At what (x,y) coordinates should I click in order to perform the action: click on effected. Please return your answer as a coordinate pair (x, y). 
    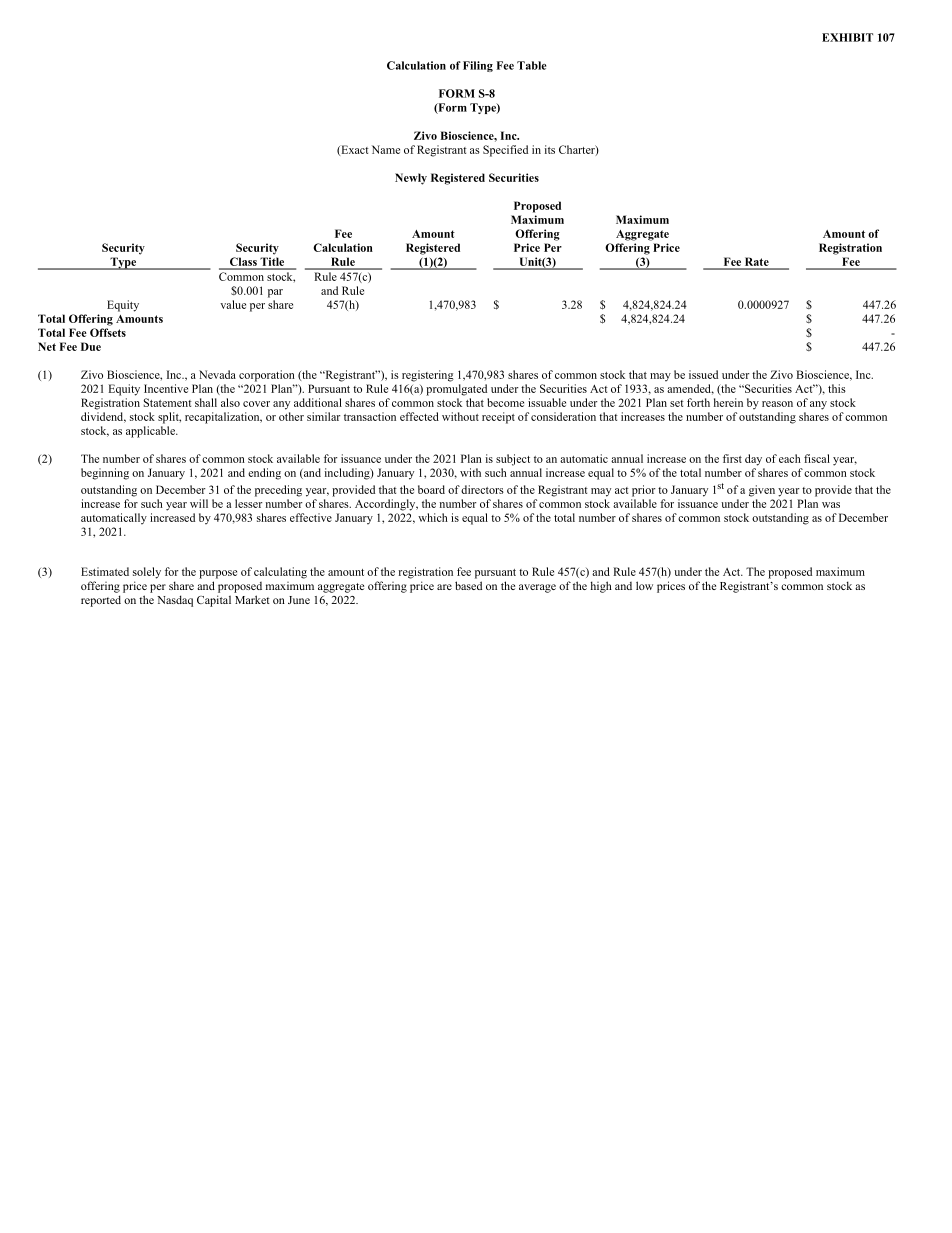
    Looking at the image, I should click on (419, 416).
